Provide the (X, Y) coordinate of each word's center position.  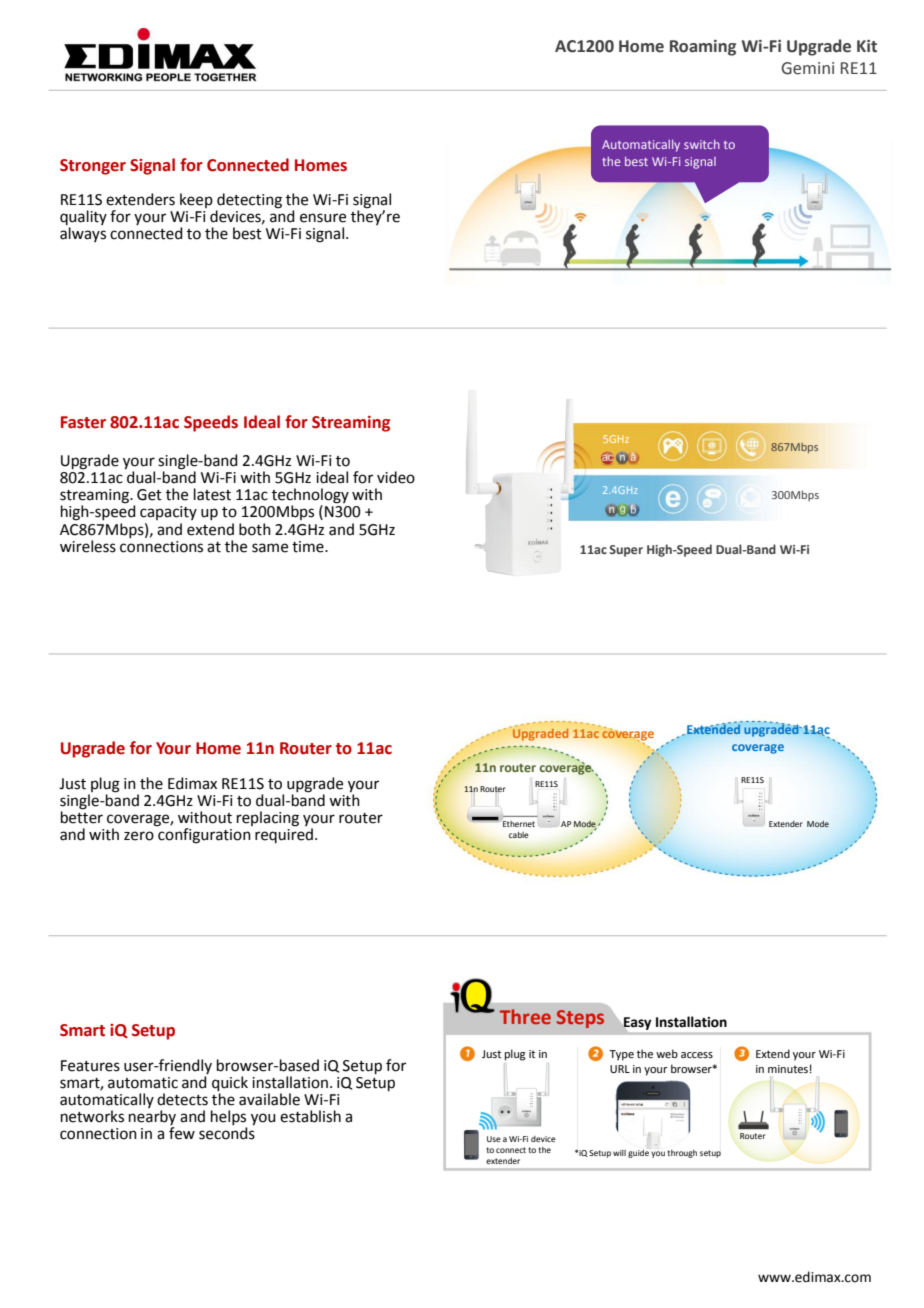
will (619, 1153)
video (396, 477)
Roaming (703, 48)
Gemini (807, 68)
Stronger (93, 167)
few (182, 1133)
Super (626, 551)
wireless (88, 546)
